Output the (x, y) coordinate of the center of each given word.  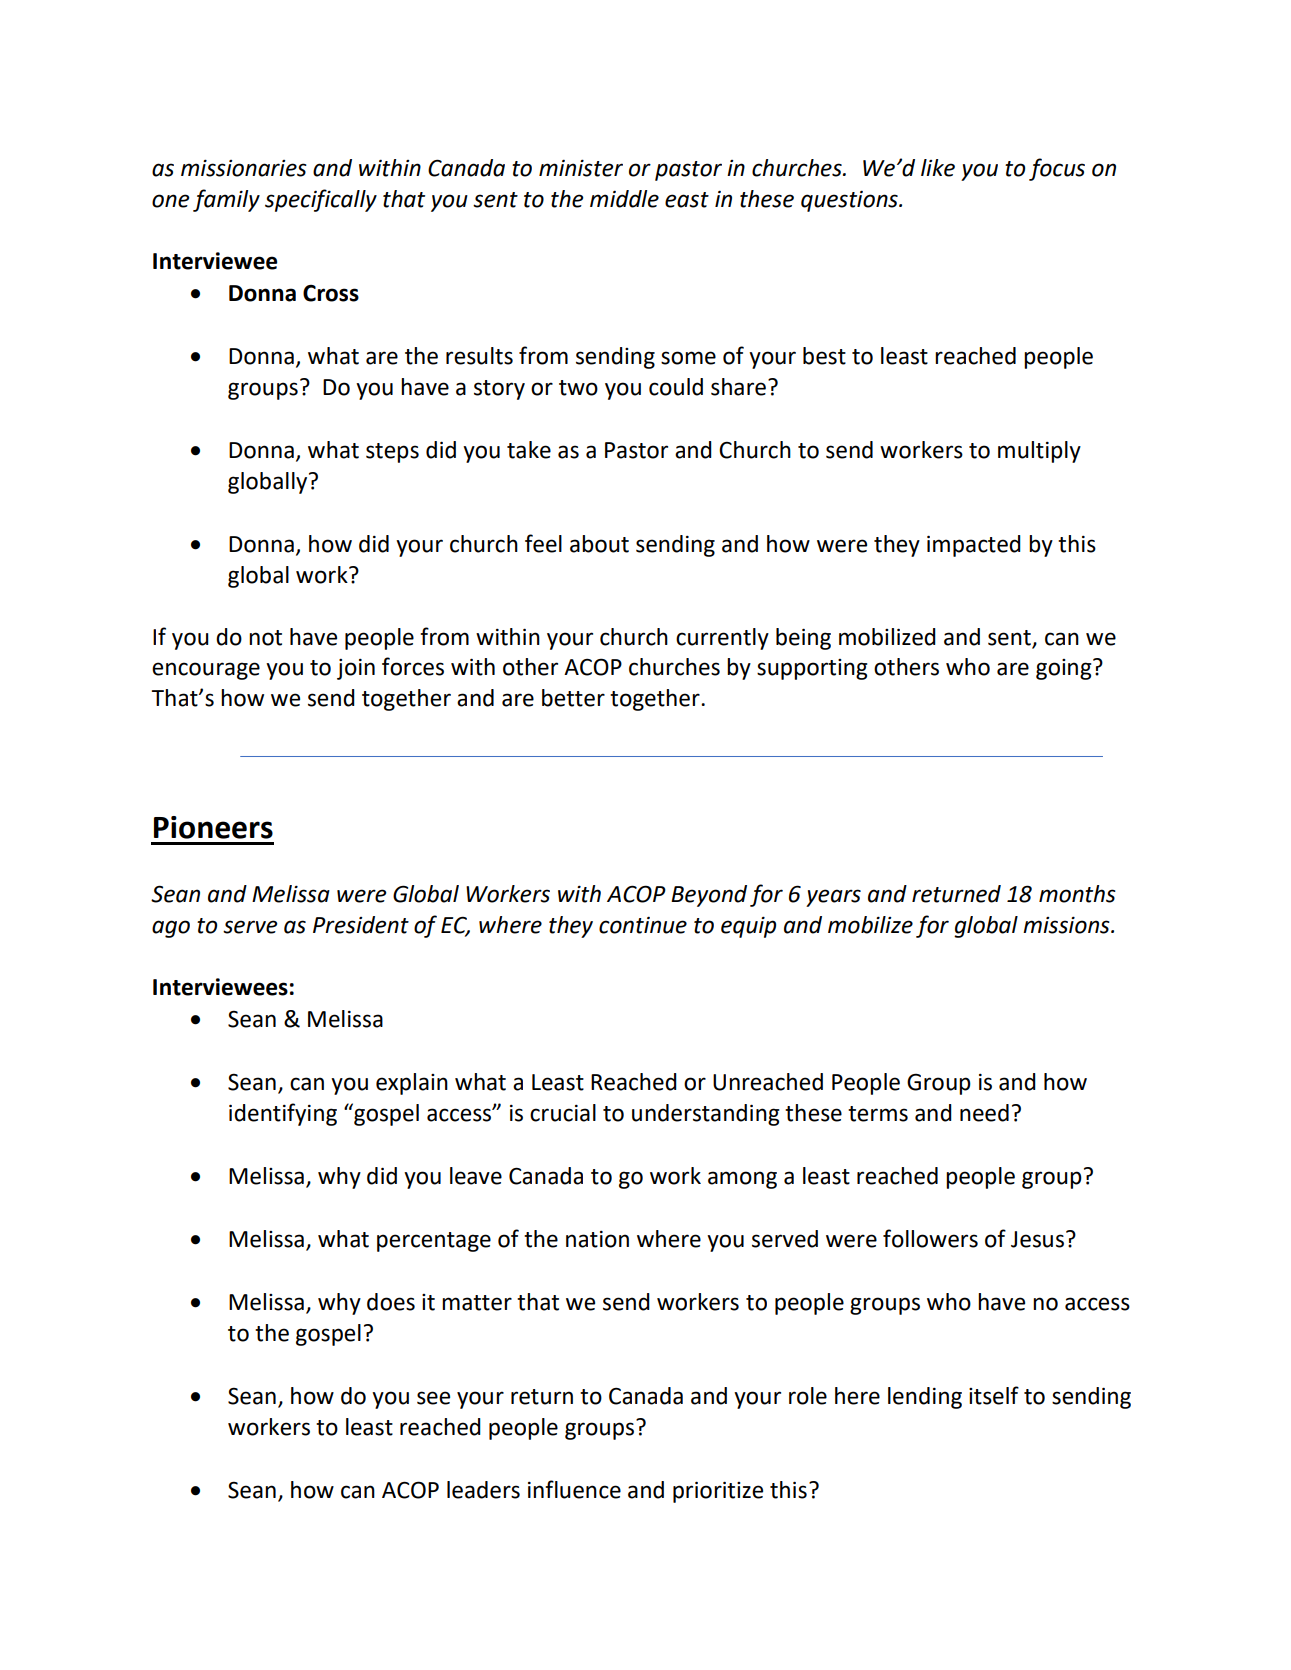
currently (722, 639)
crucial (563, 1113)
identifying (283, 1114)
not (265, 638)
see (433, 1398)
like (938, 168)
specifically (321, 200)
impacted (974, 546)
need (984, 1113)
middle (624, 199)
